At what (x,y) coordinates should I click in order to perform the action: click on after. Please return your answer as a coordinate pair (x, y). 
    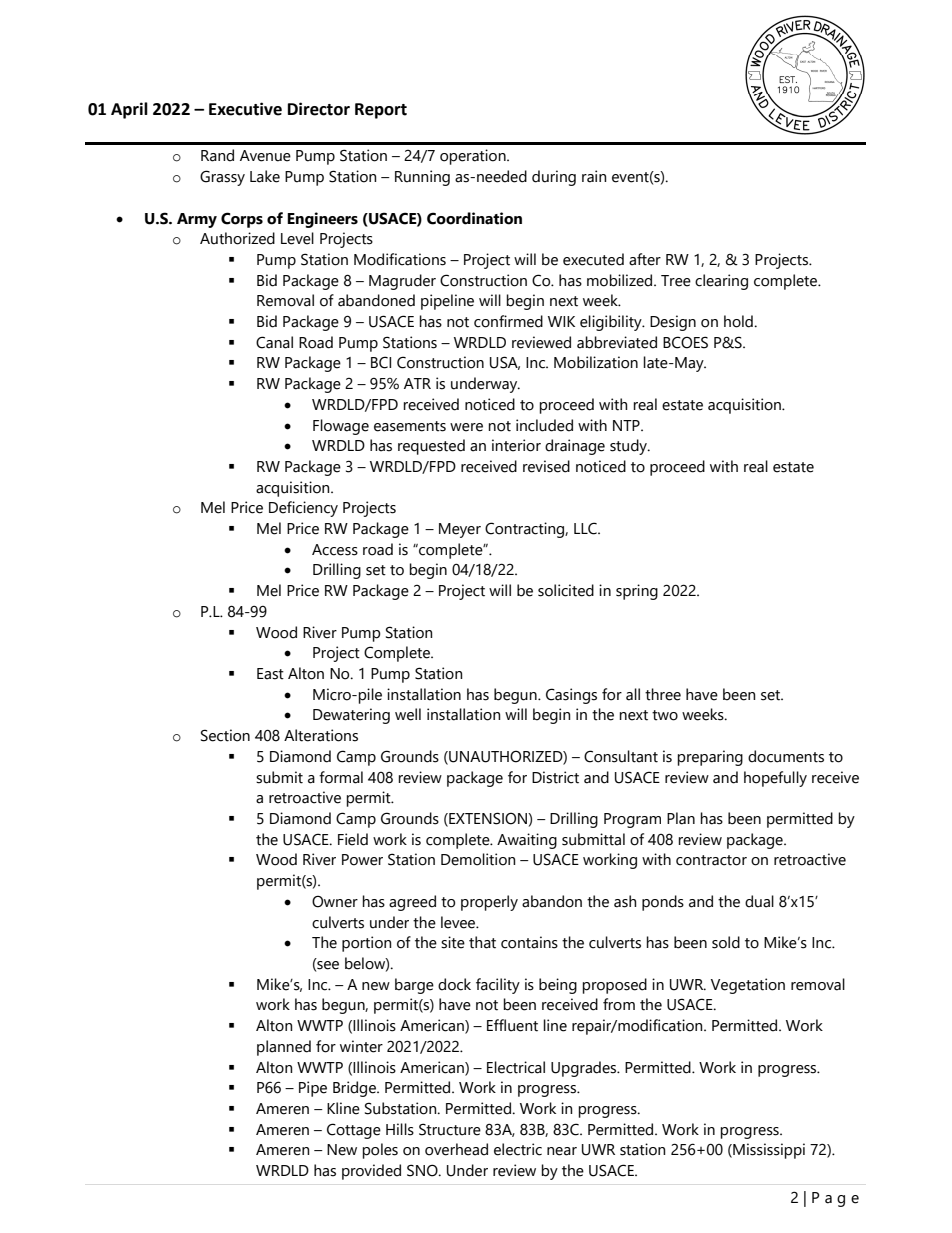
    Looking at the image, I should click on (645, 259).
